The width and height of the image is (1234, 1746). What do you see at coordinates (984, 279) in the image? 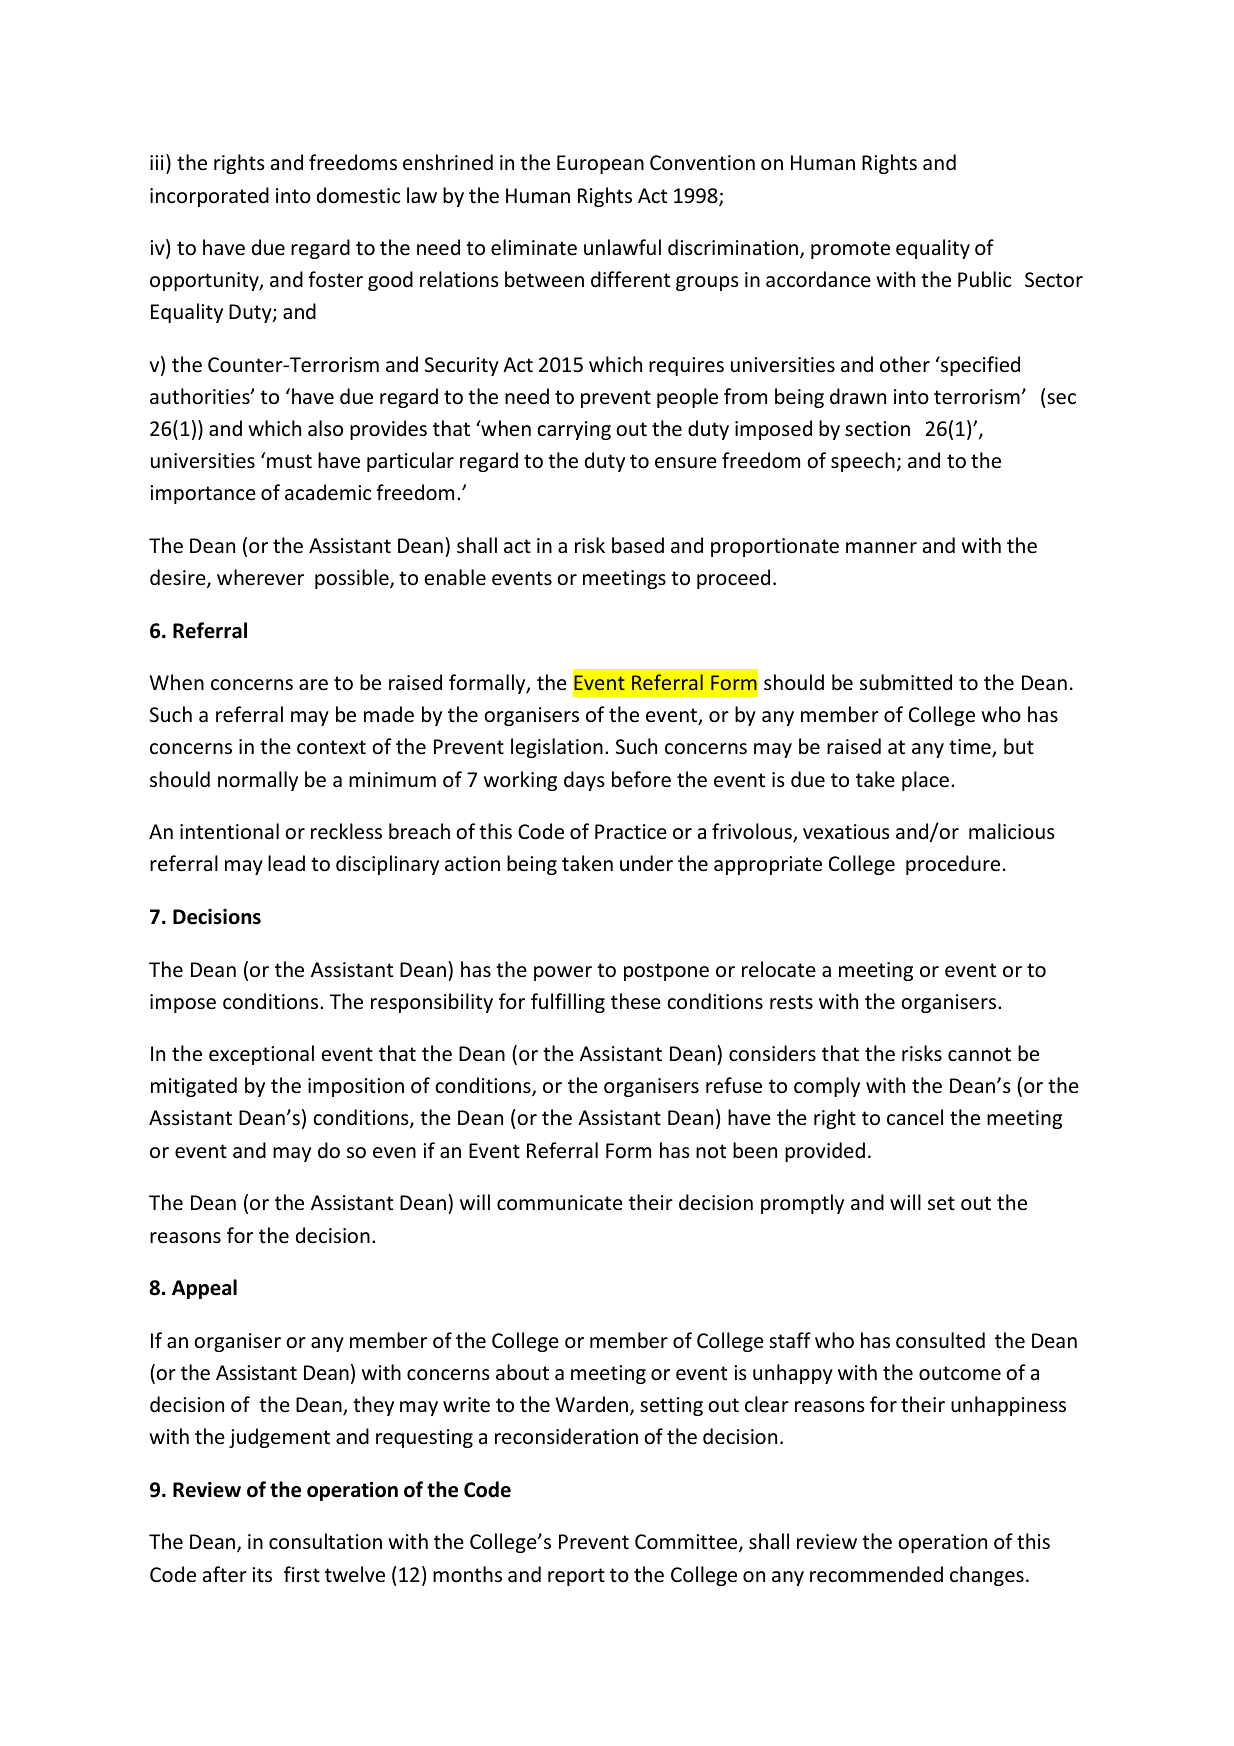
I see `Public` at bounding box center [984, 279].
